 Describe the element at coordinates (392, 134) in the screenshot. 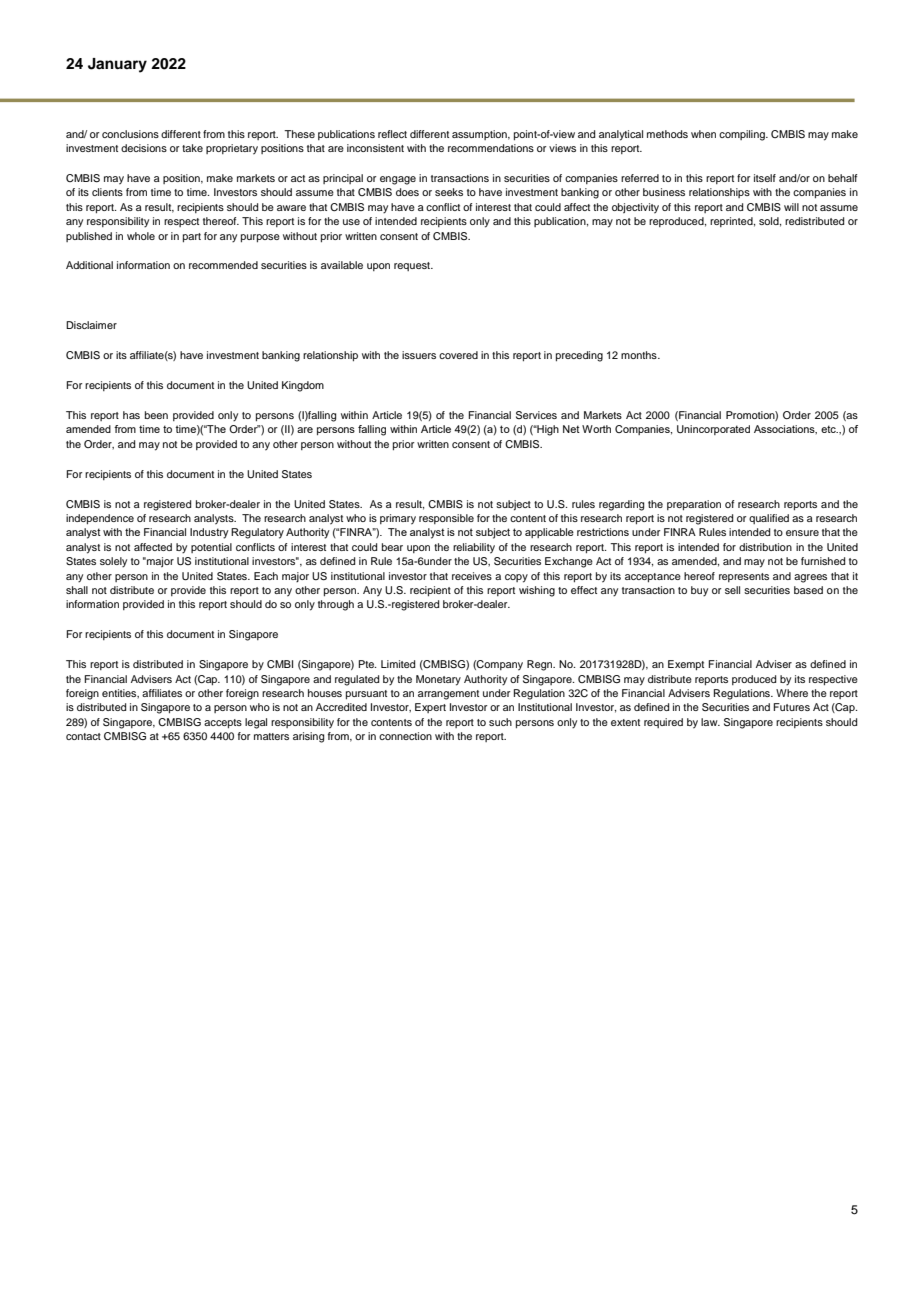

I see `reflect` at that location.
